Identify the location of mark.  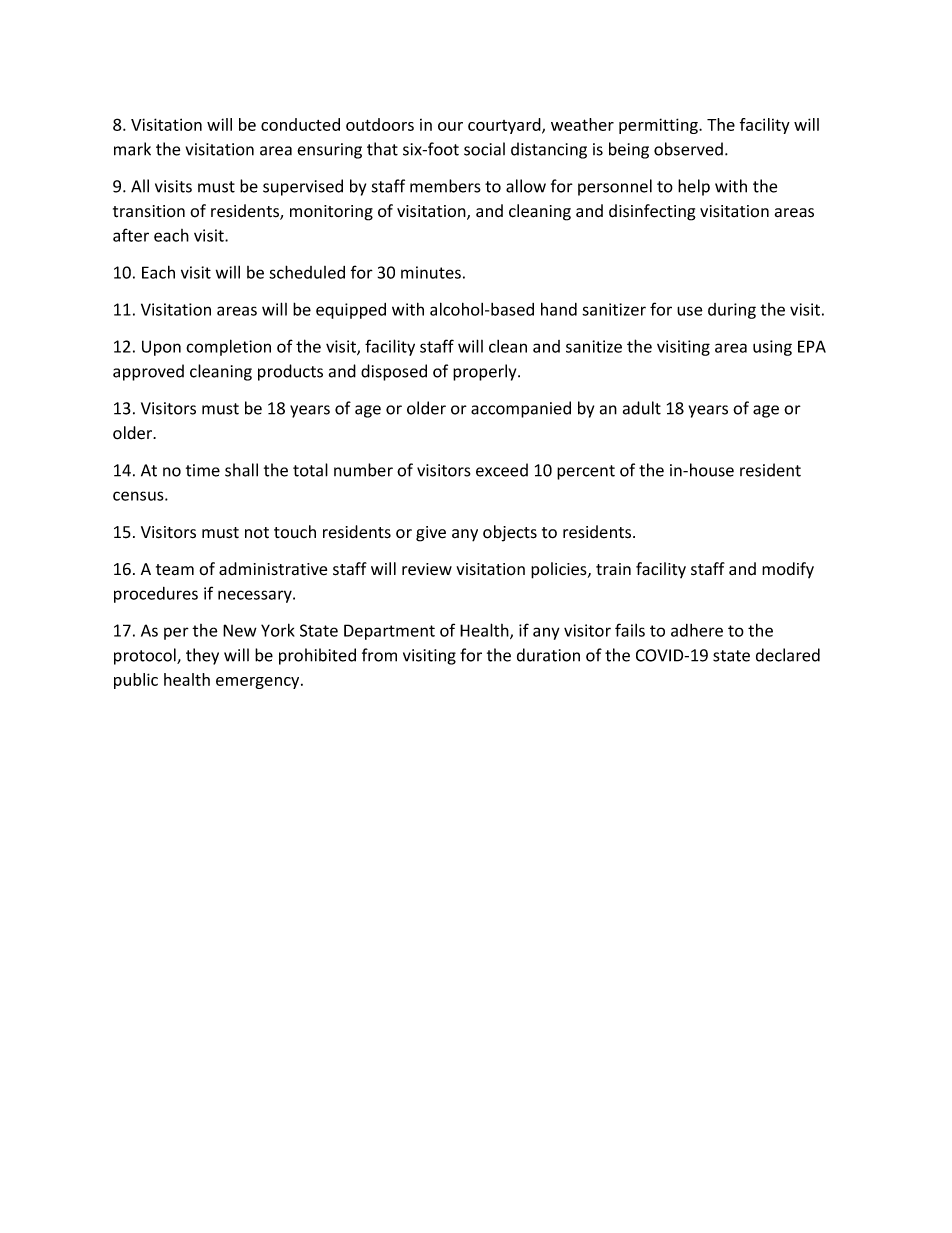
(132, 149).
